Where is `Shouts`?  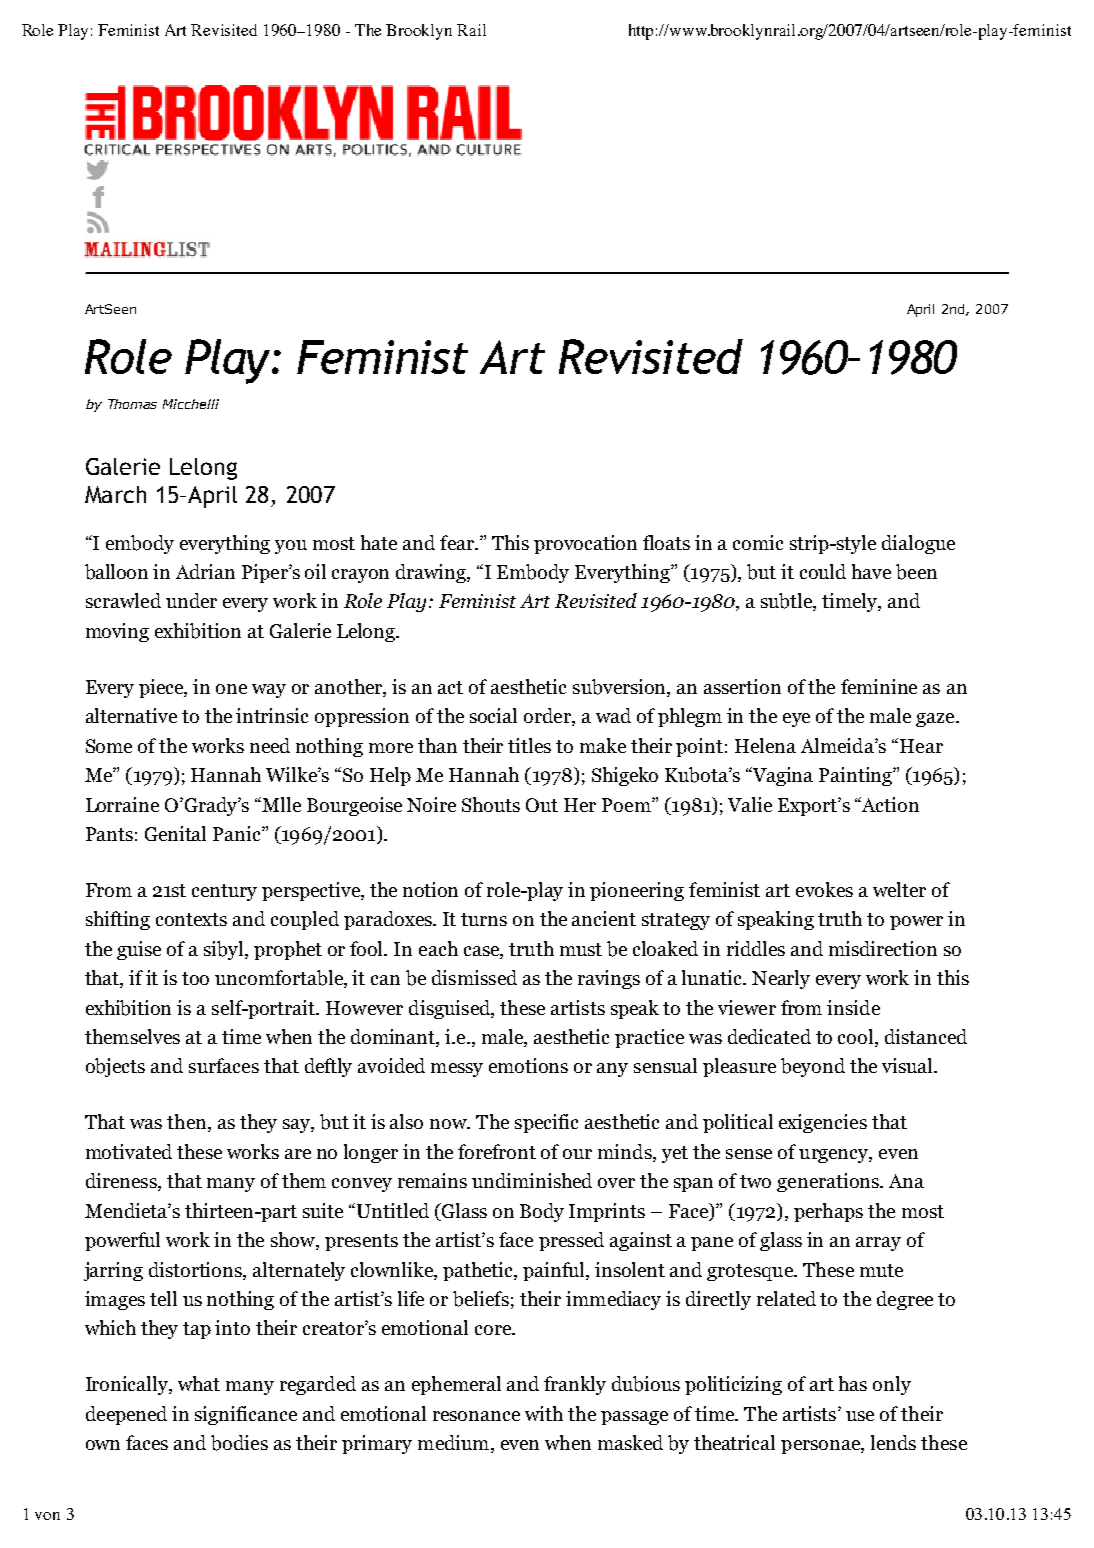
Shouts is located at coordinates (491, 804).
